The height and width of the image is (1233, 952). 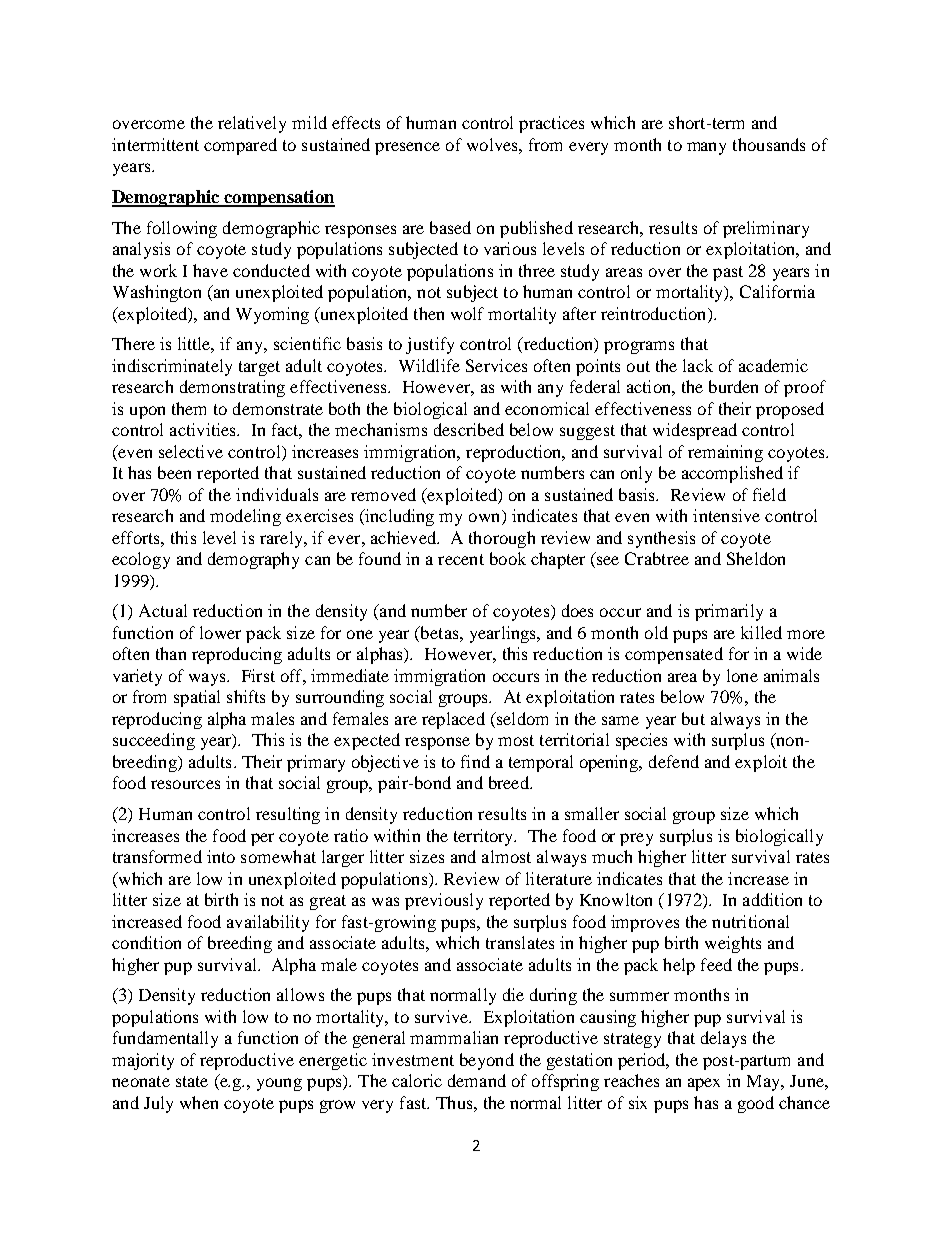 I want to click on apex, so click(x=704, y=1084).
